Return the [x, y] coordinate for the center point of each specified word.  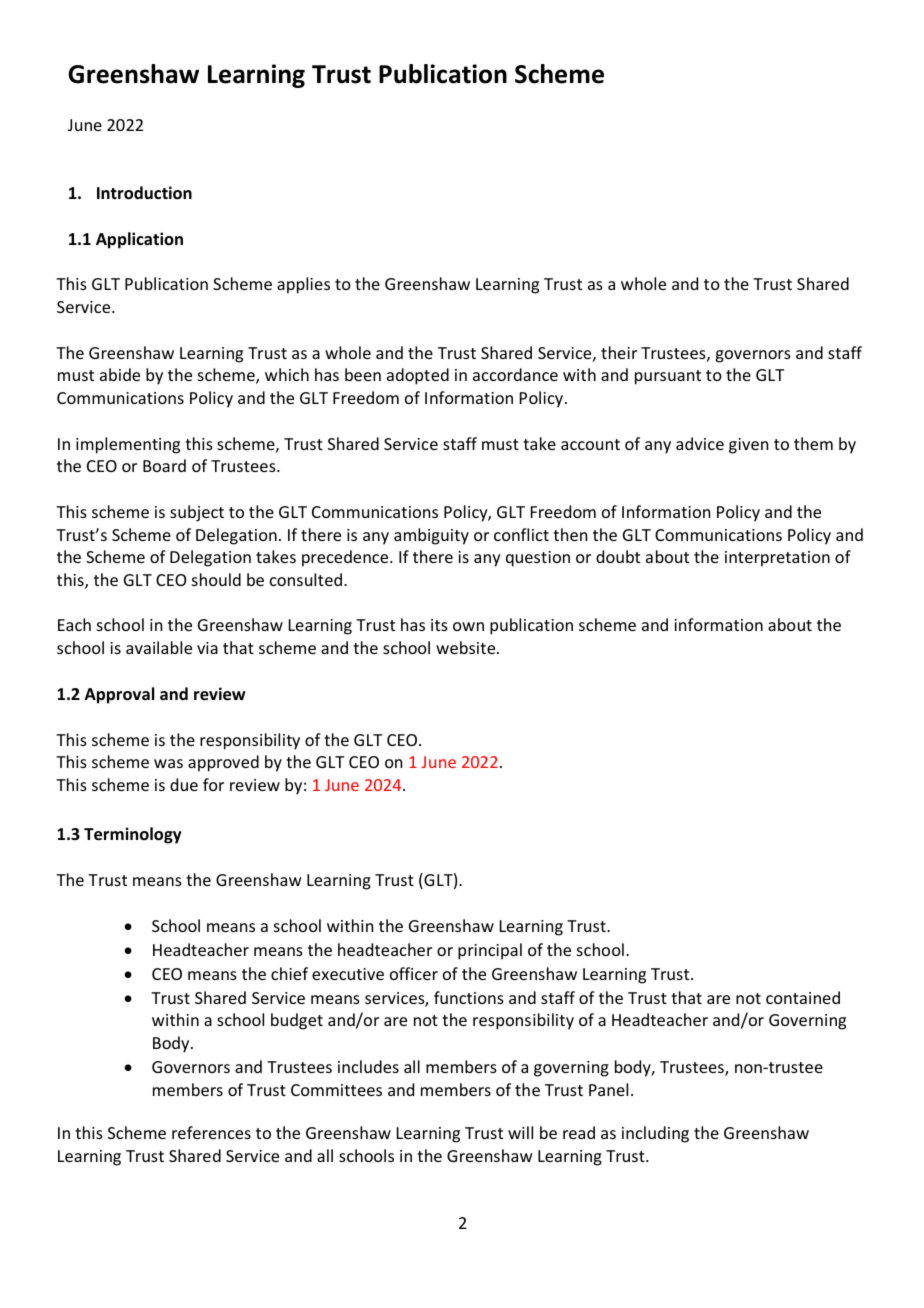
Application [139, 240]
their [619, 352]
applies [303, 285]
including [655, 1134]
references [211, 1132]
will [520, 1132]
